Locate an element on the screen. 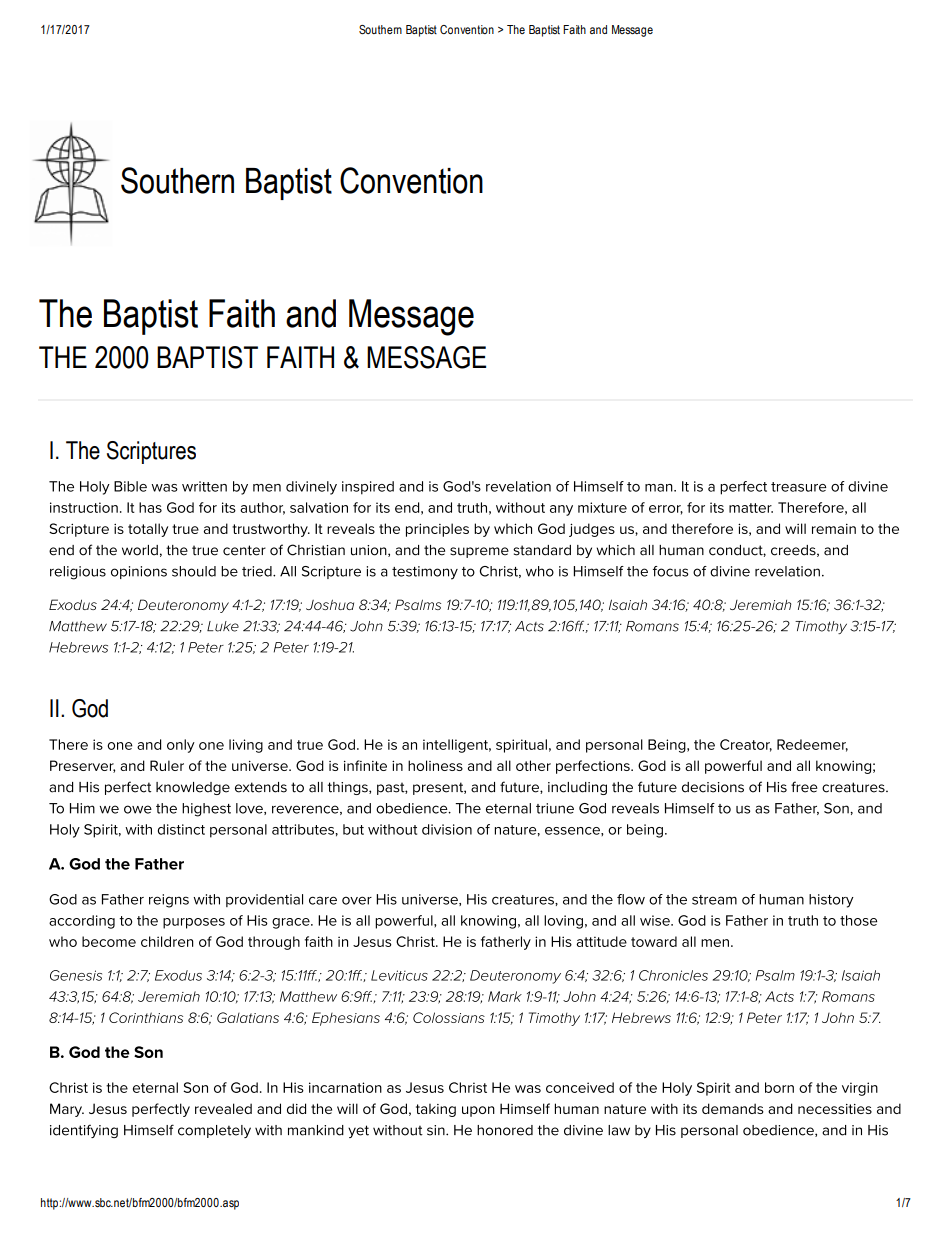 This screenshot has height=1233, width=952. revealed is located at coordinates (223, 1108).
